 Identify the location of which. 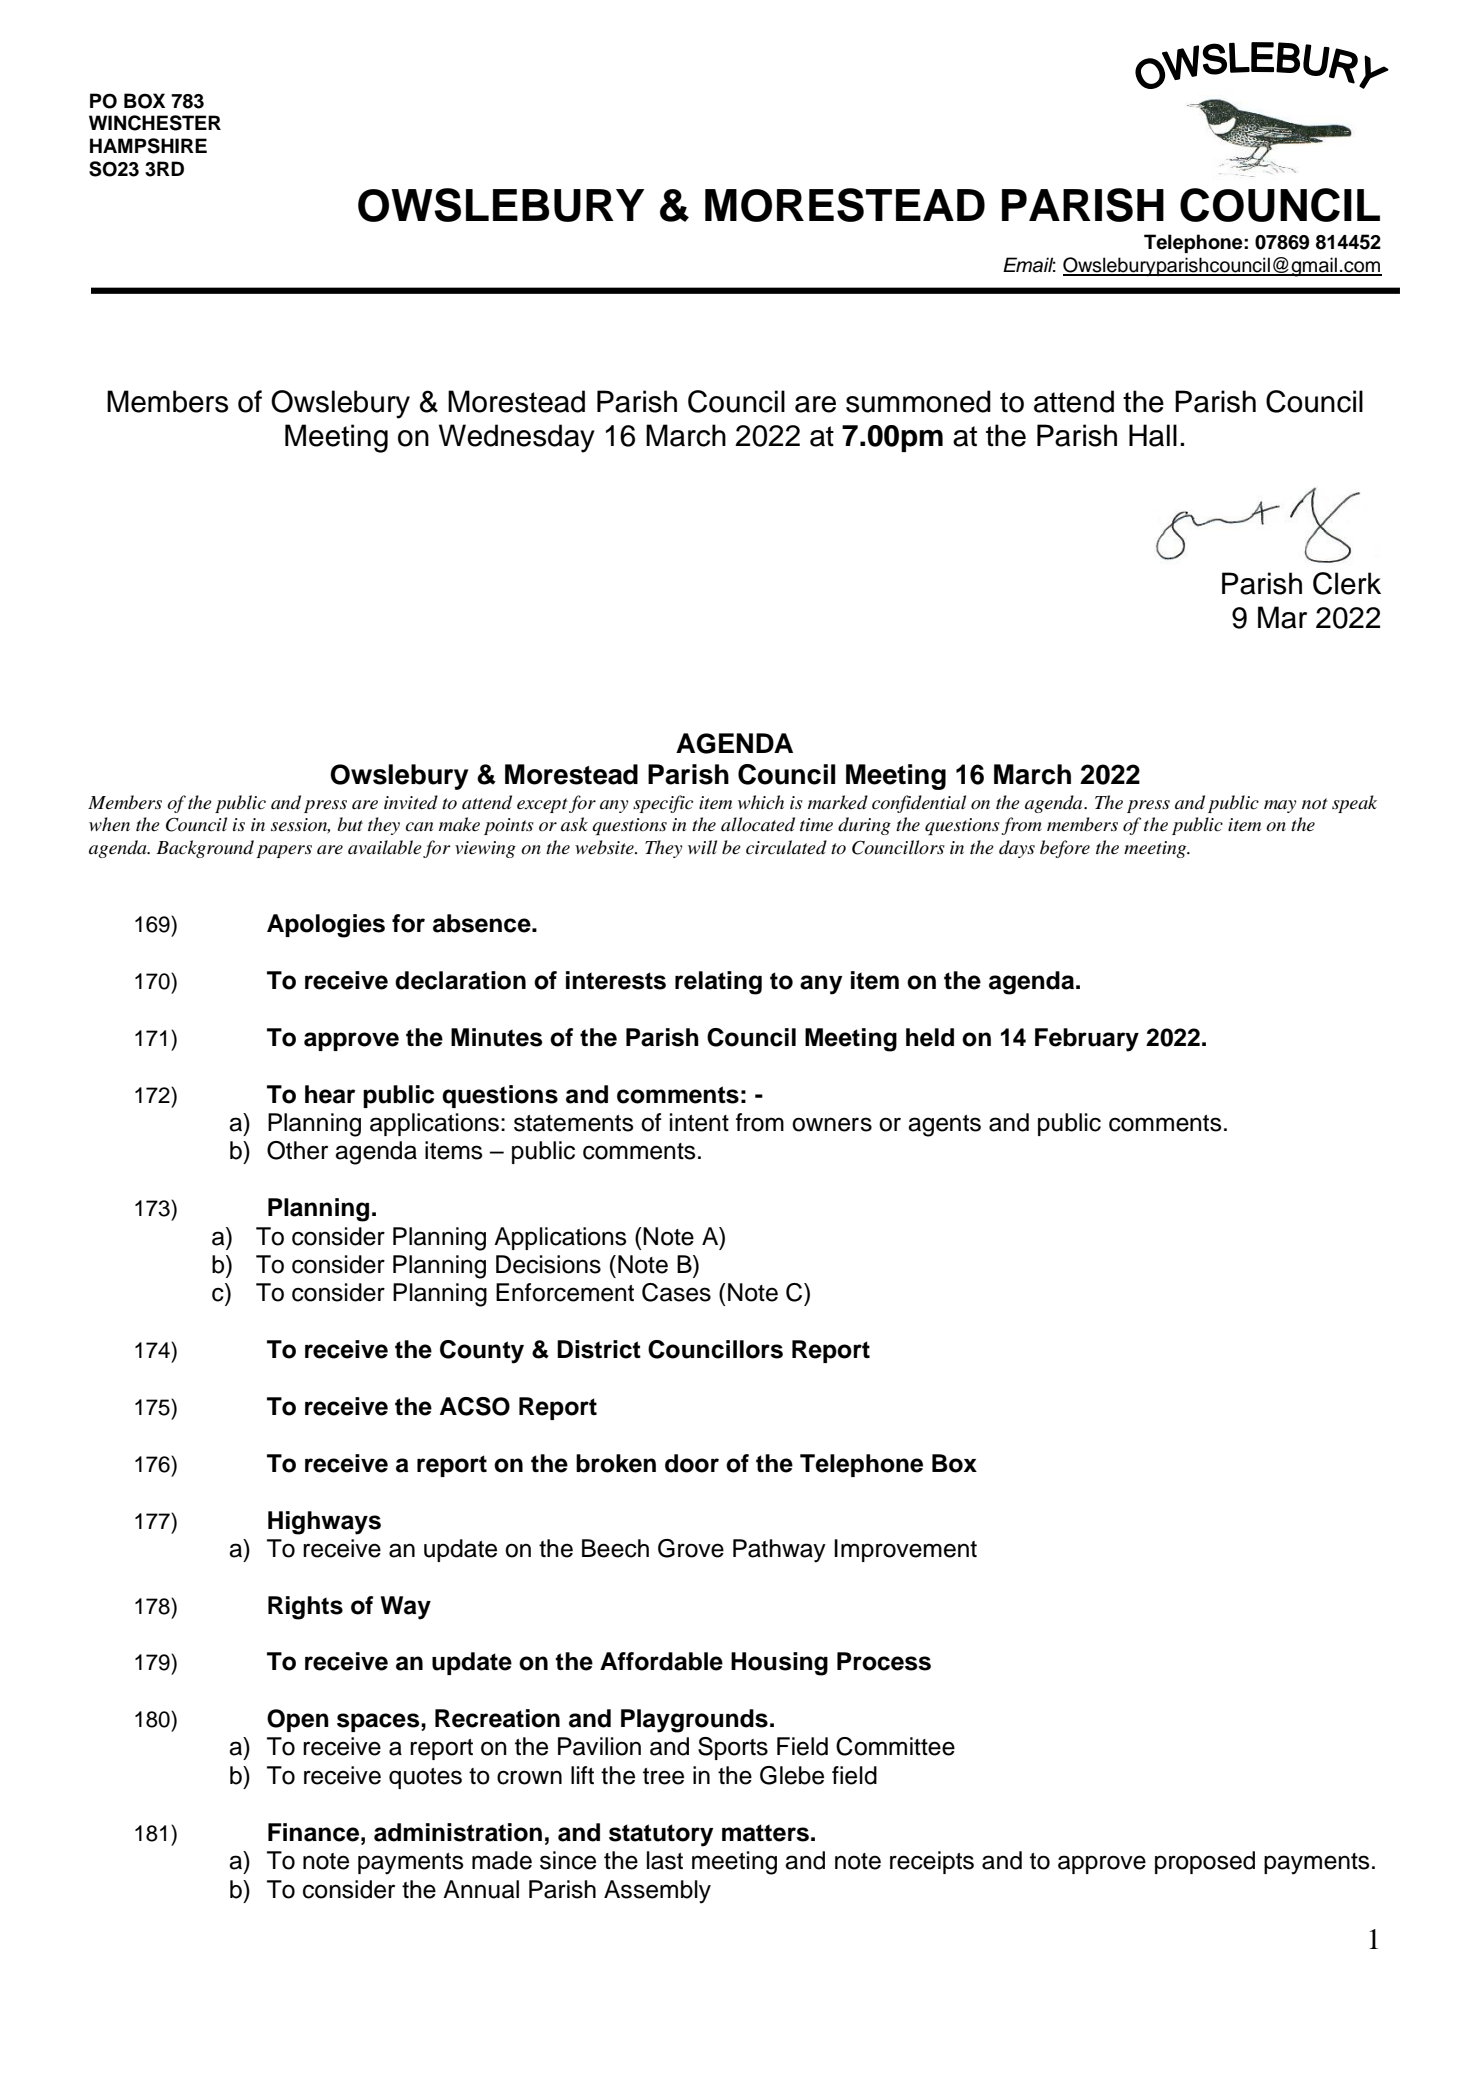
(761, 802).
